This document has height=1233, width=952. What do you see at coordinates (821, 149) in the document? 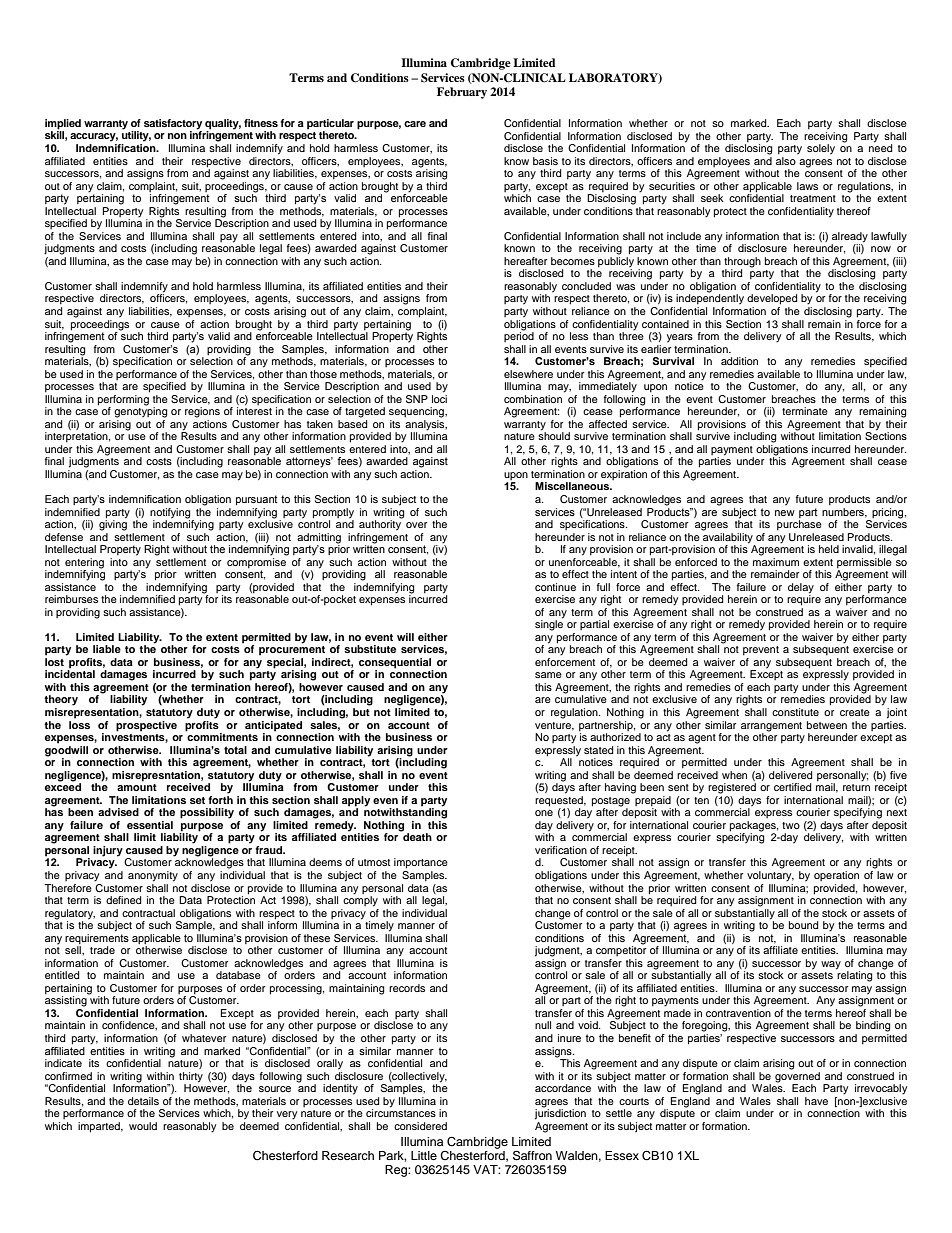
I see `solely` at bounding box center [821, 149].
